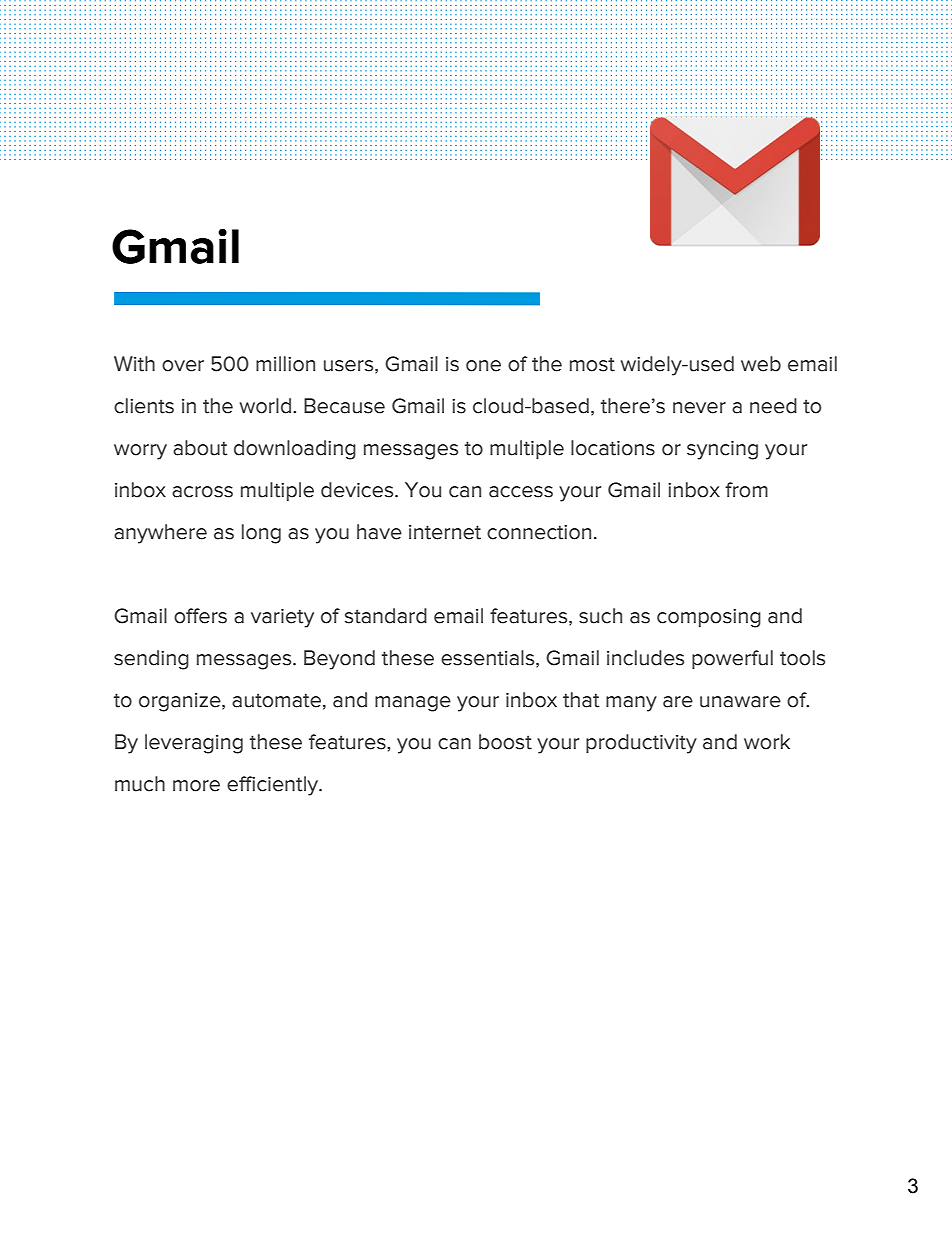 The width and height of the screenshot is (952, 1233). I want to click on over, so click(183, 366).
